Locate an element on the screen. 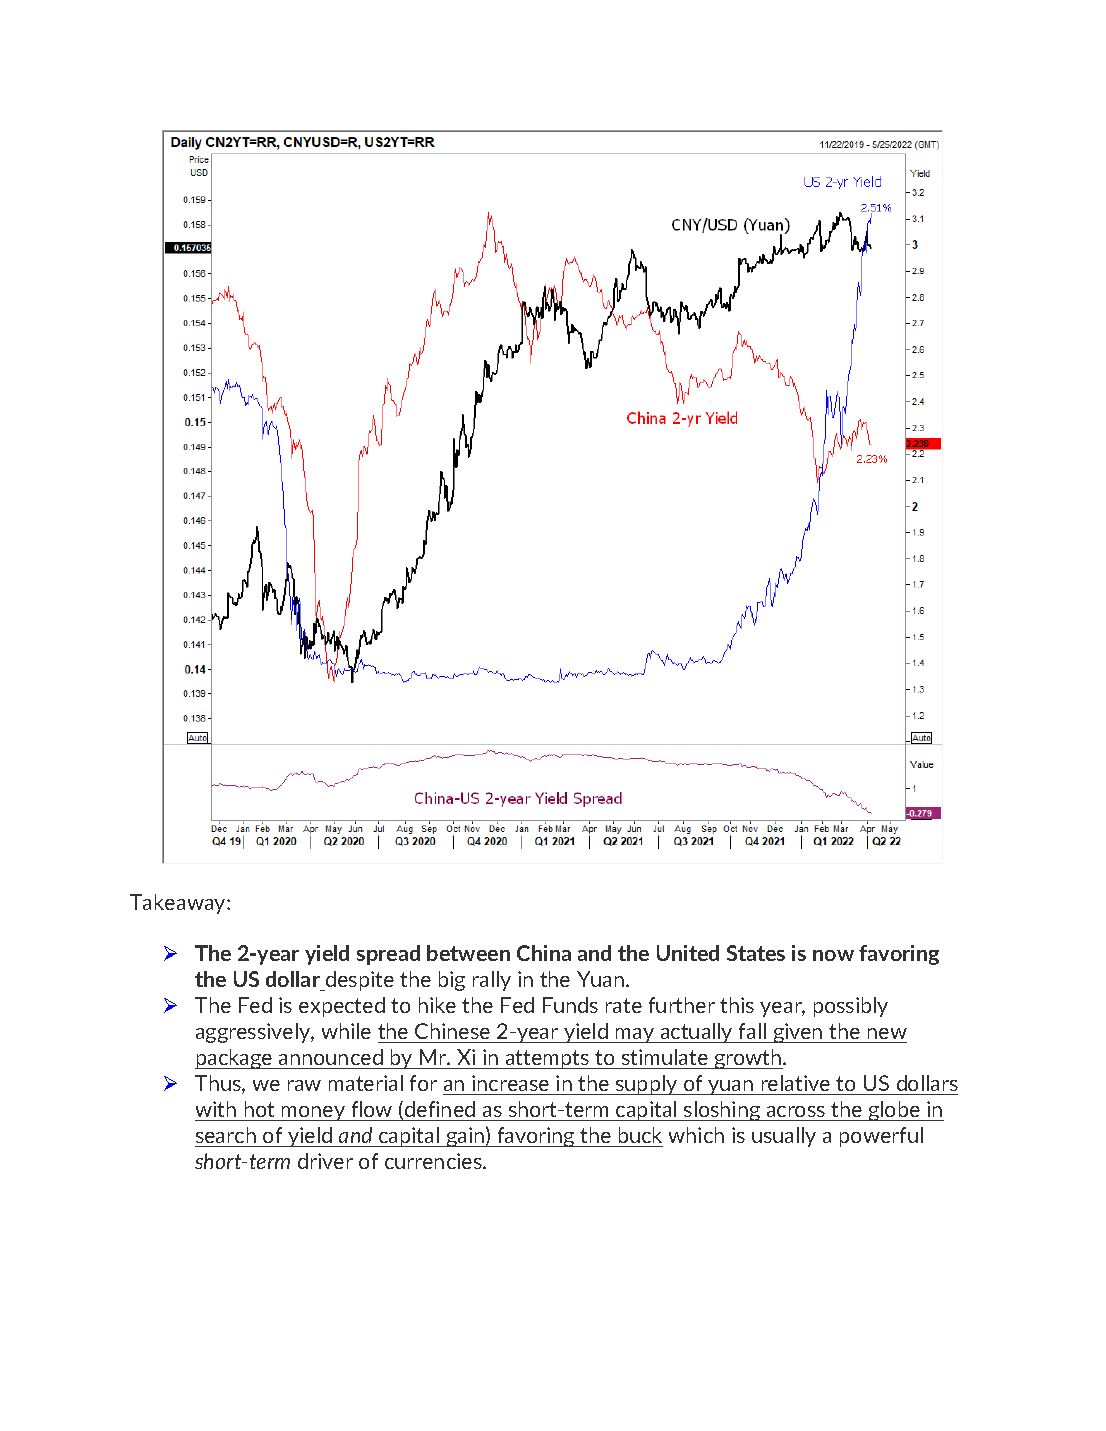 Image resolution: width=1106 pixels, height=1431 pixels. China is located at coordinates (544, 953).
